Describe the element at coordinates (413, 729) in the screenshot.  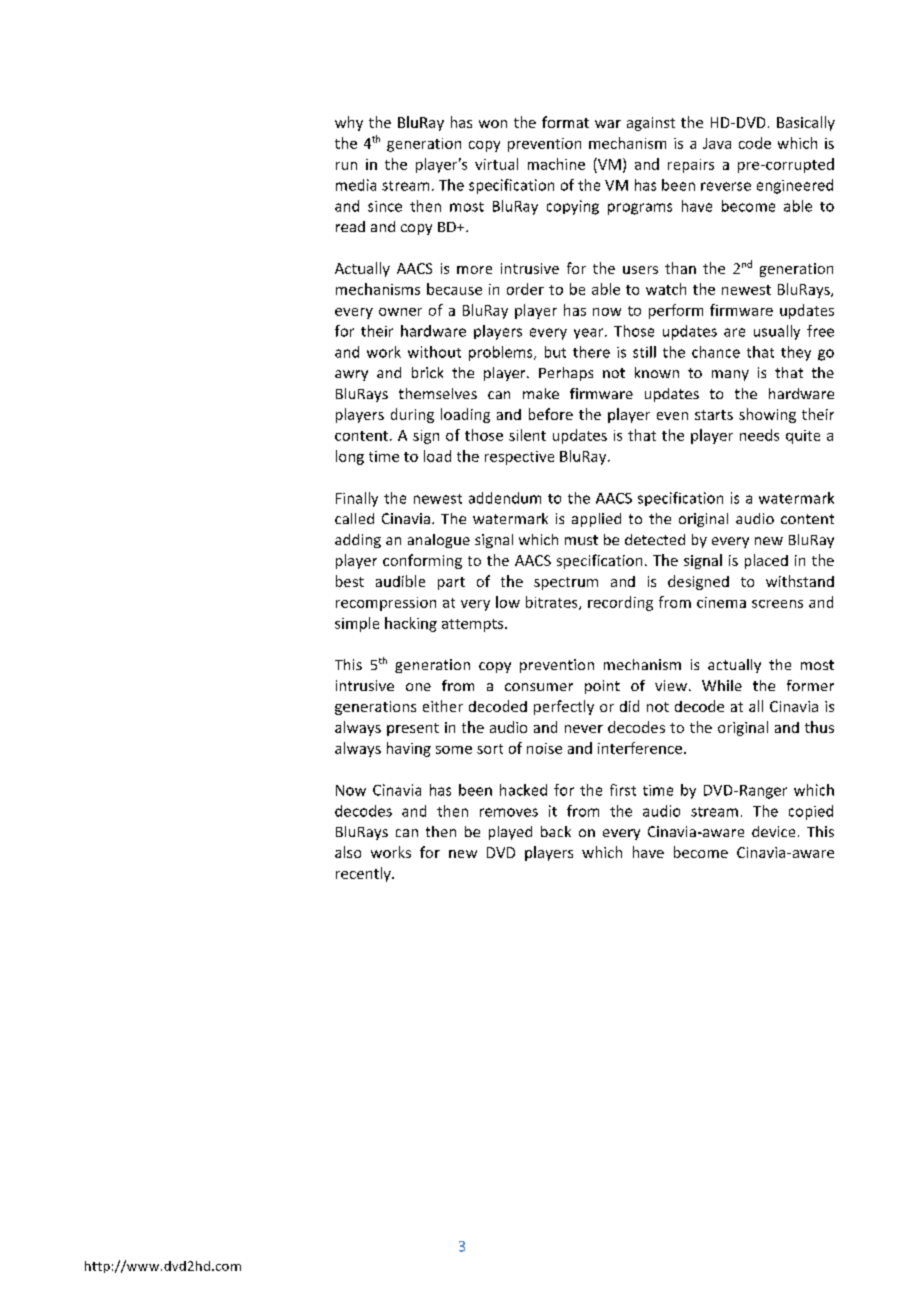
I see `present` at that location.
